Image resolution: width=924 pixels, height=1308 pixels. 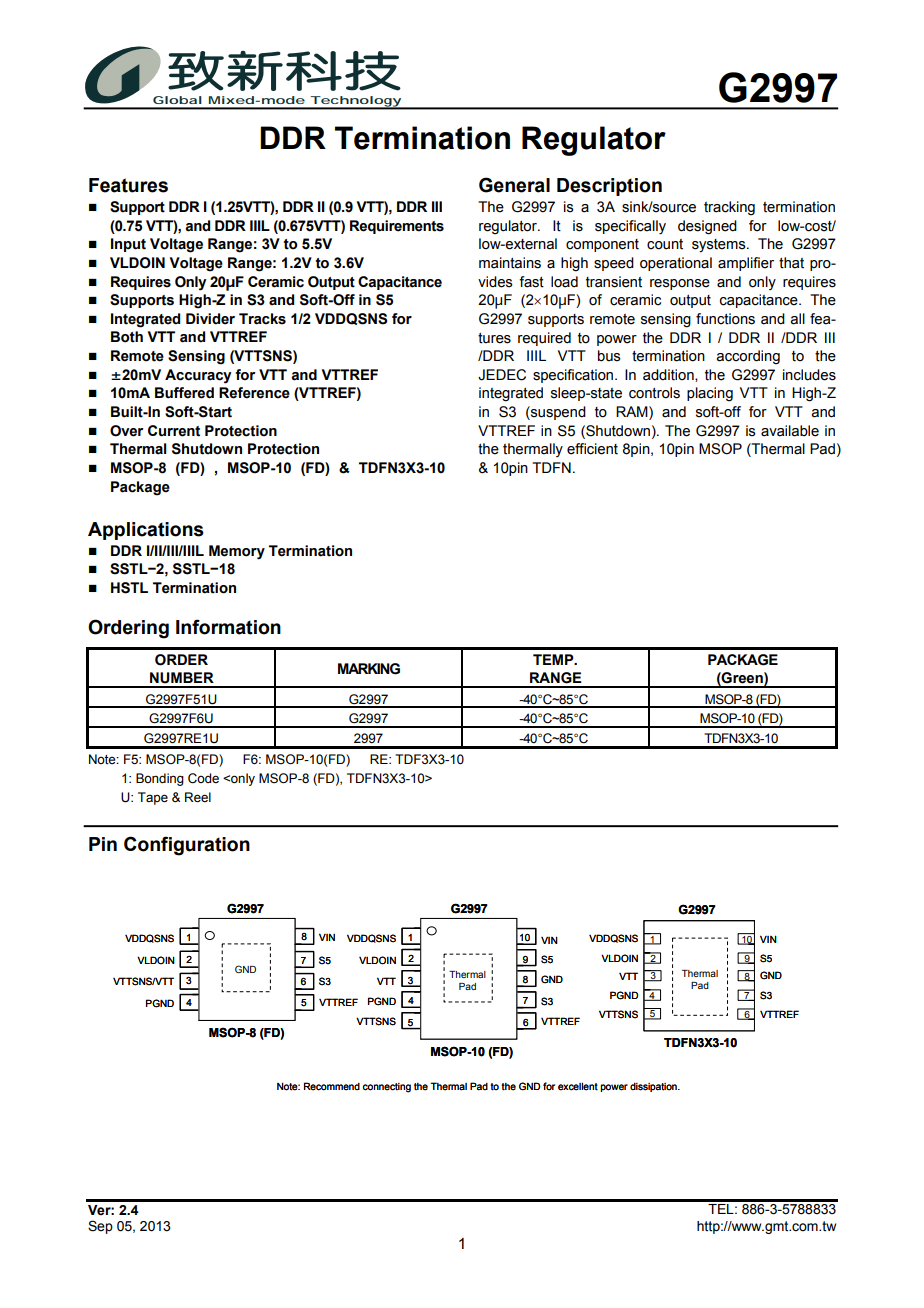 What do you see at coordinates (187, 846) in the screenshot?
I see `Configuration` at bounding box center [187, 846].
